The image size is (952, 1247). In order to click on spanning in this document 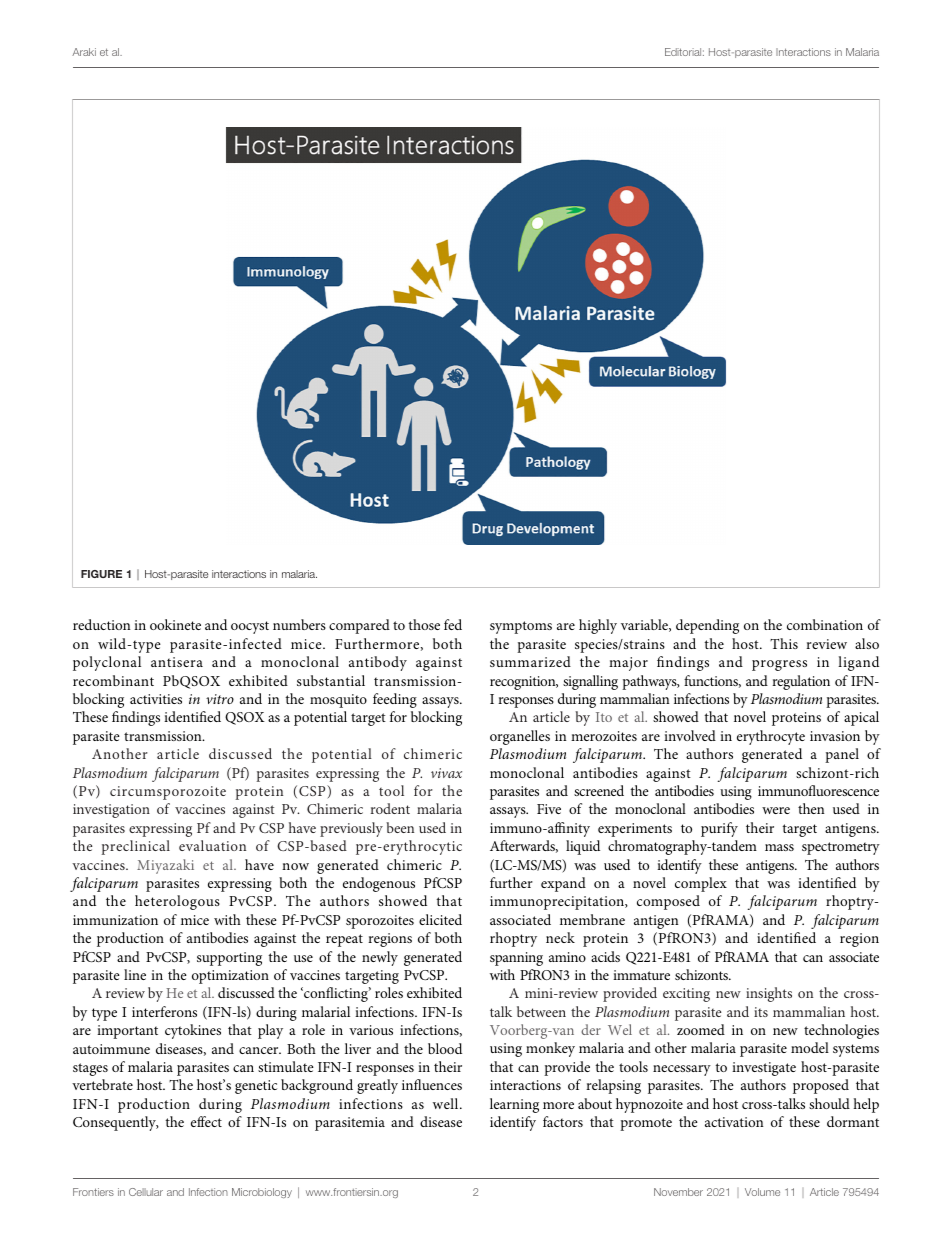, I will do `click(516, 959)`.
